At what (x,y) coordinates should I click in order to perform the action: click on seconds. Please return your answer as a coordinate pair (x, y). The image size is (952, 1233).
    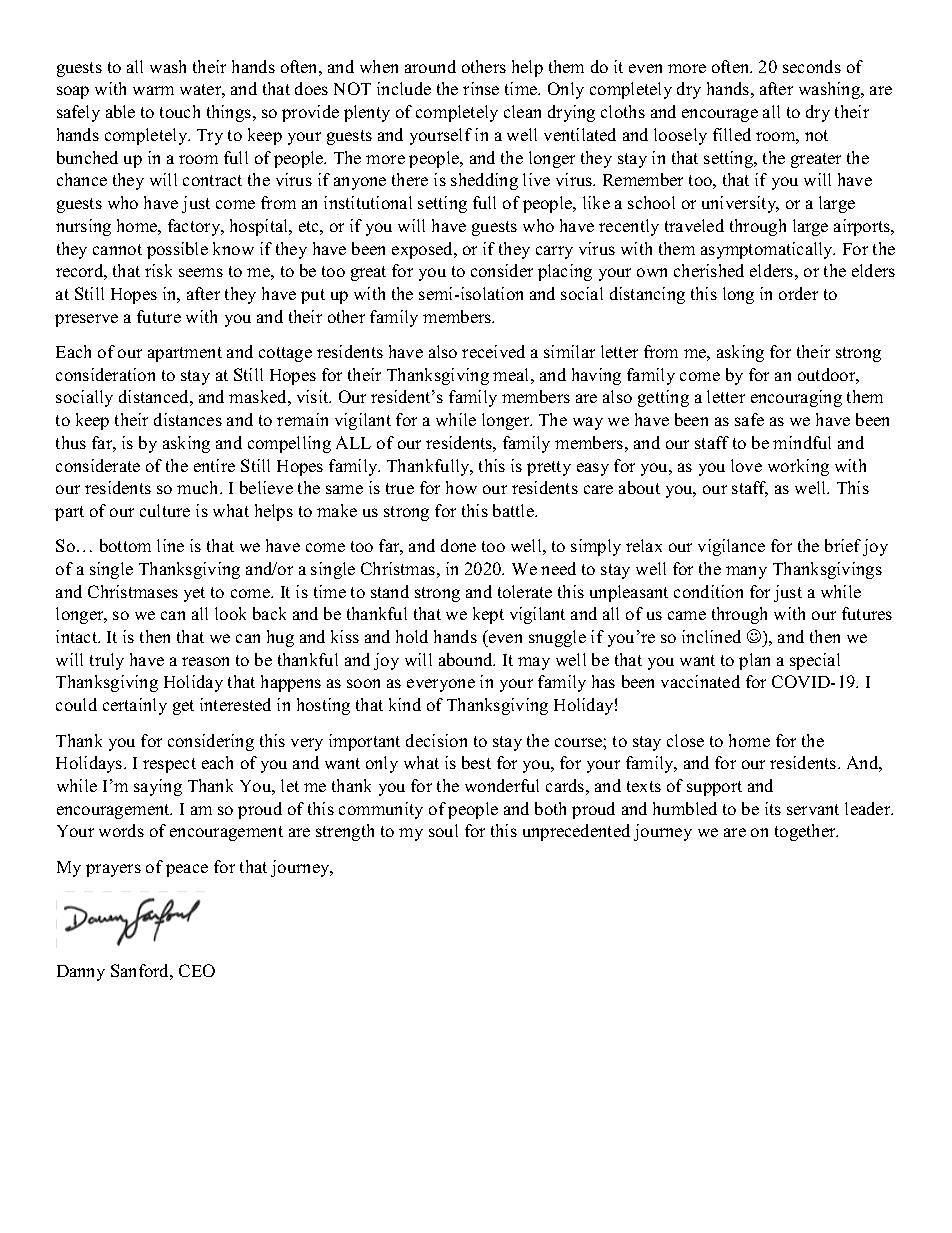
    Looking at the image, I should click on (812, 66).
